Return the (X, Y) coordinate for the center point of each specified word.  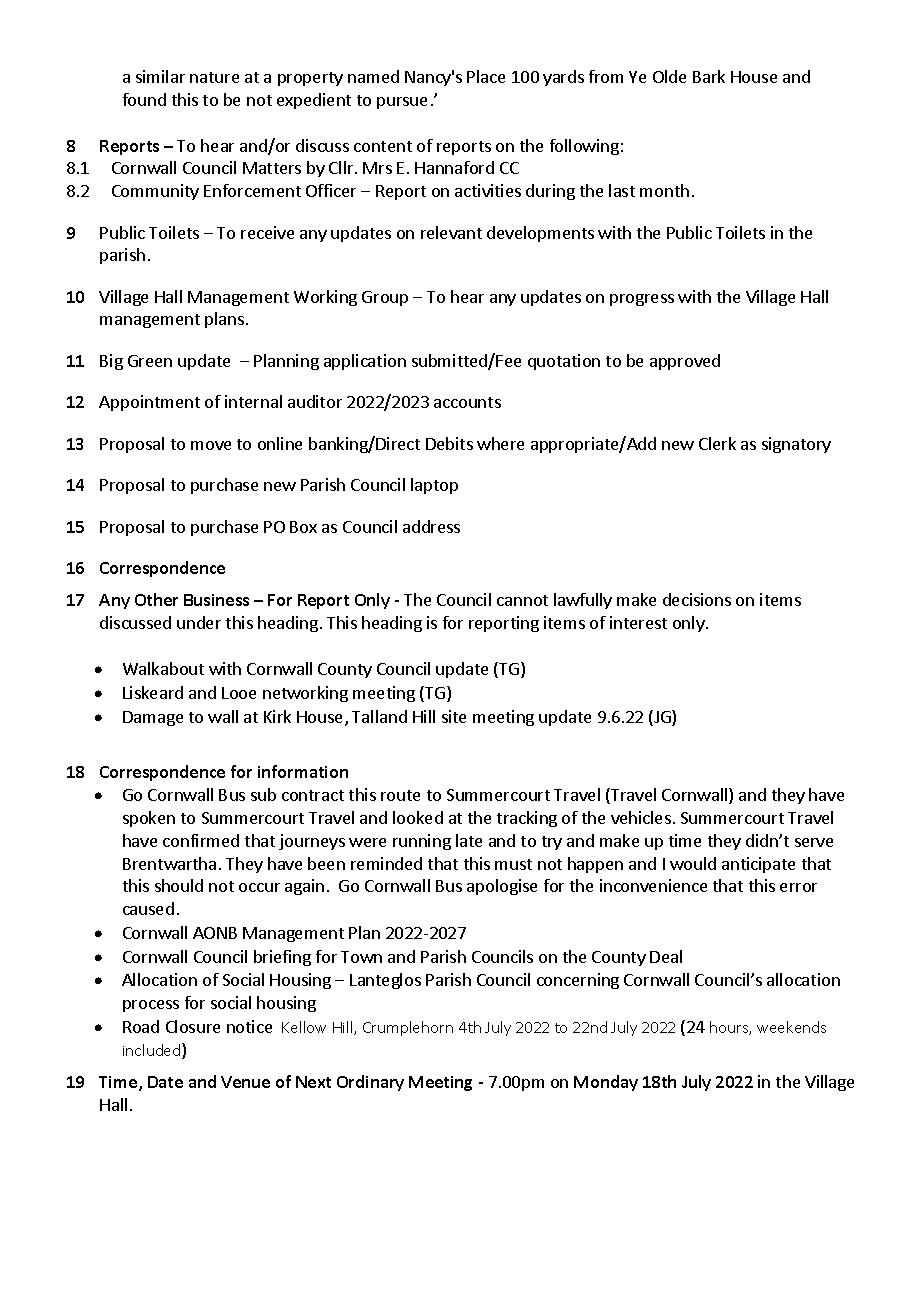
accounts (467, 402)
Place (486, 76)
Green (150, 361)
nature (214, 77)
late (469, 840)
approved (685, 362)
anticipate (758, 865)
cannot (522, 600)
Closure (193, 1026)
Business (216, 600)
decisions (697, 599)
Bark (709, 76)
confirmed (201, 840)
